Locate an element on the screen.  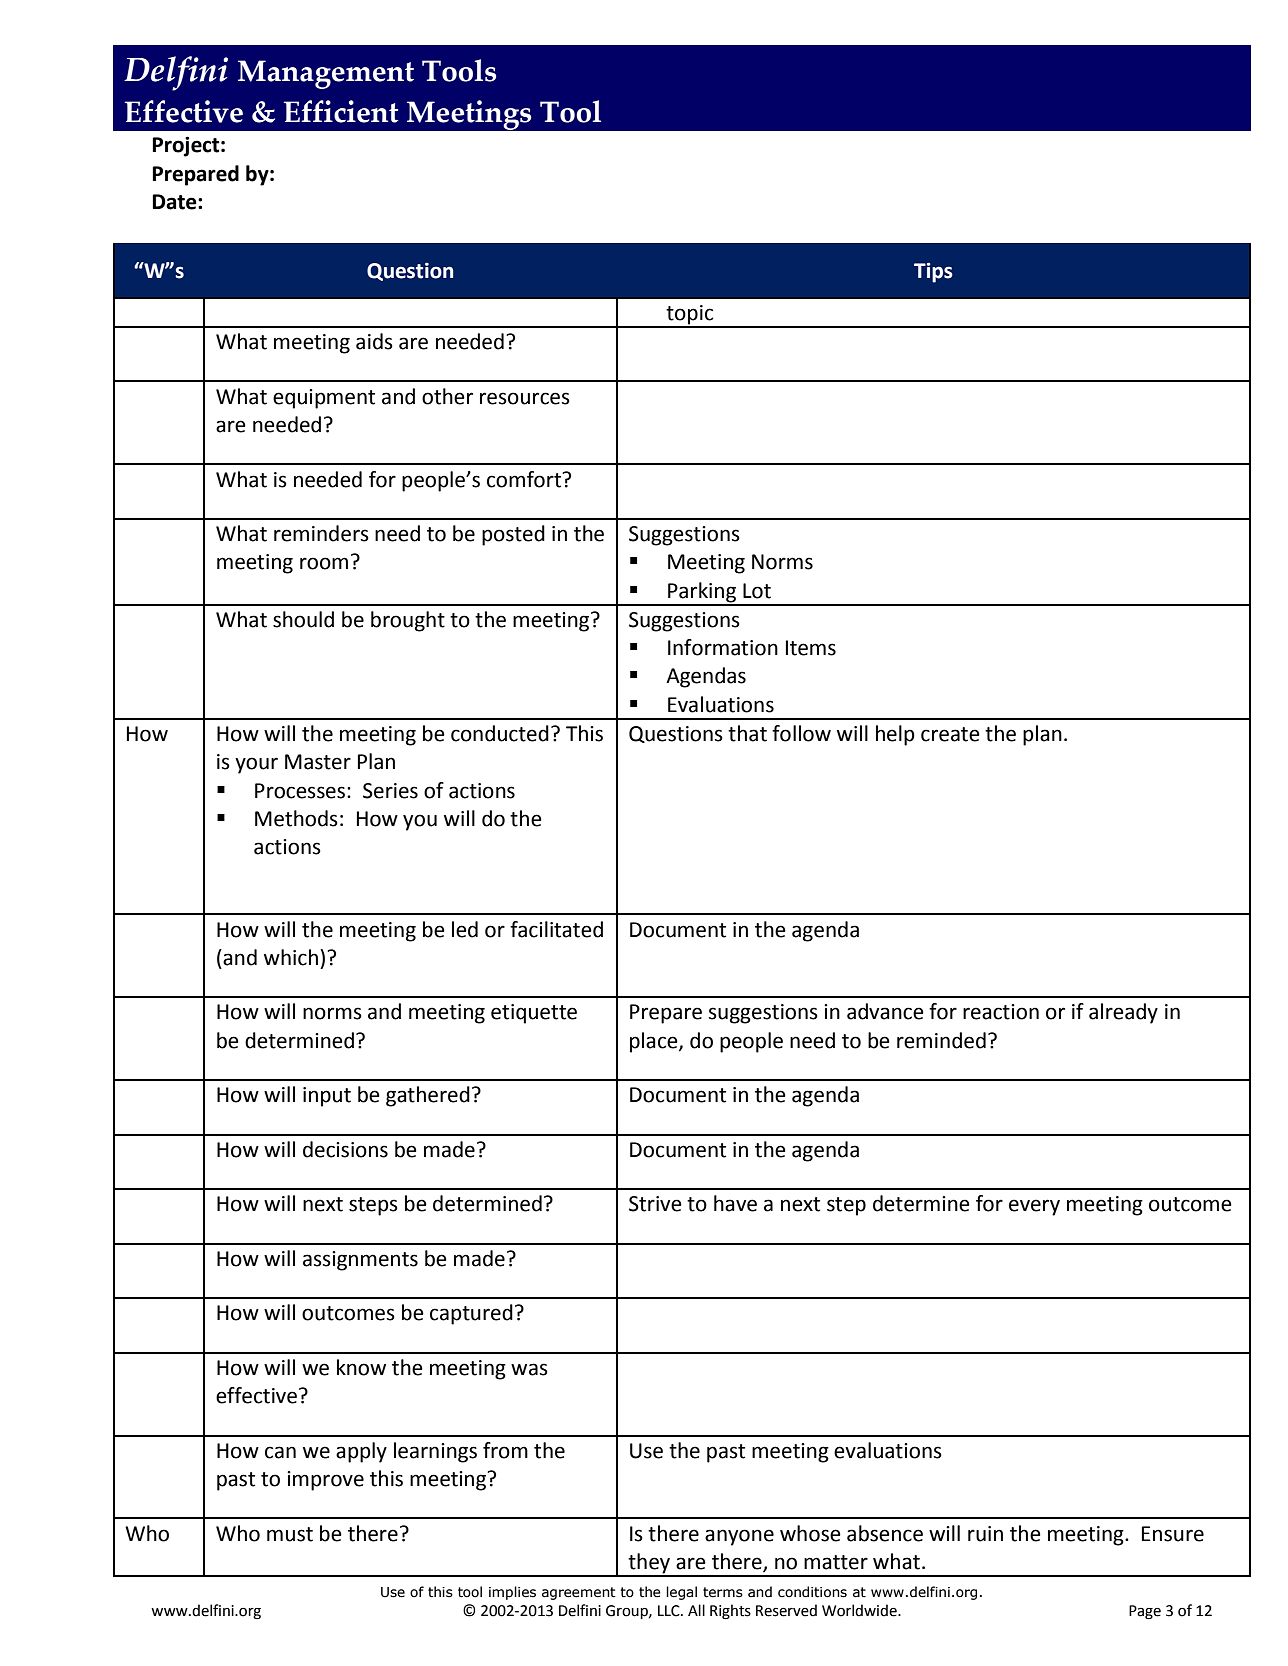
every is located at coordinates (1034, 1207).
